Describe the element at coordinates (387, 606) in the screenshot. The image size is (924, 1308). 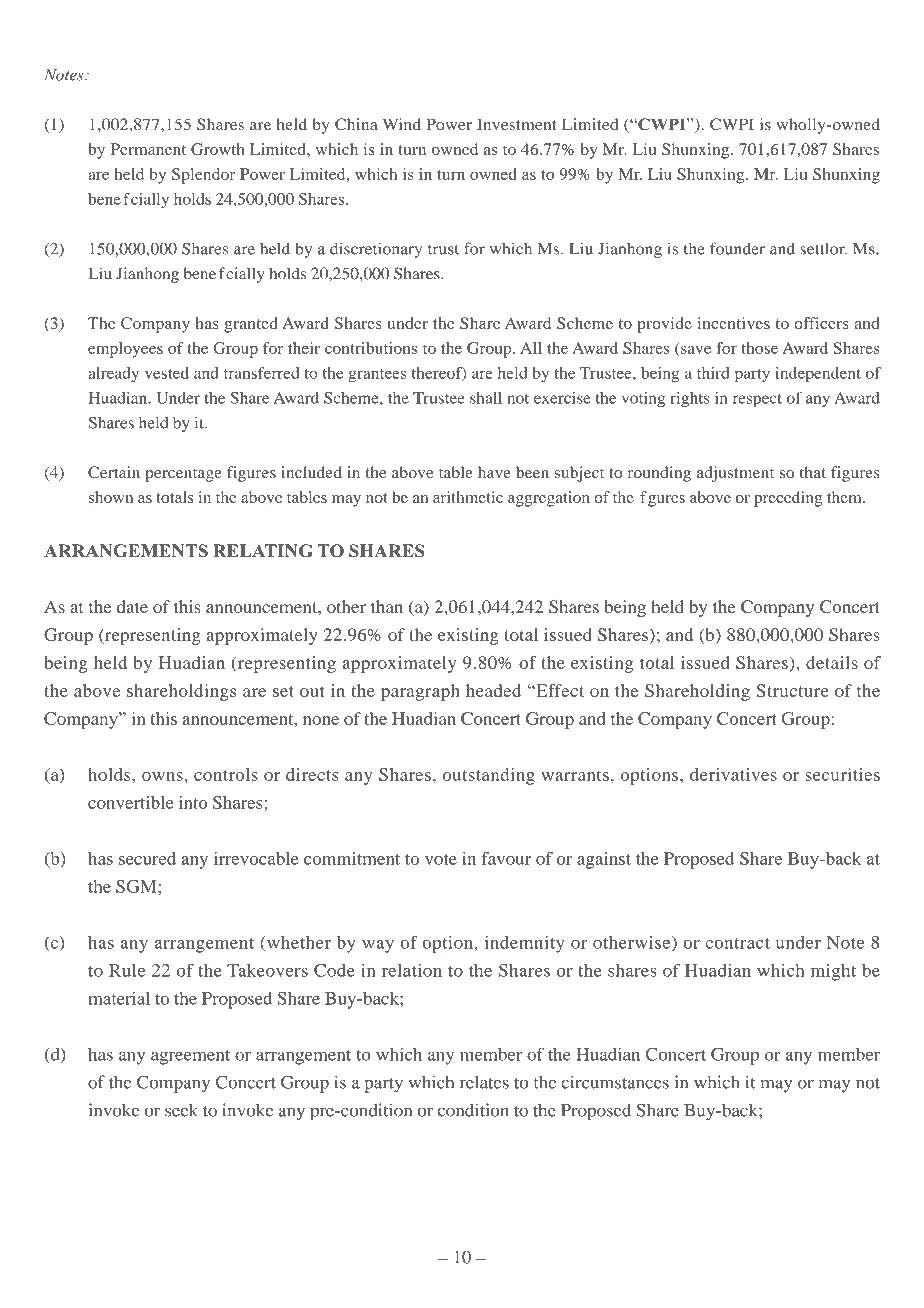
I see `than` at that location.
